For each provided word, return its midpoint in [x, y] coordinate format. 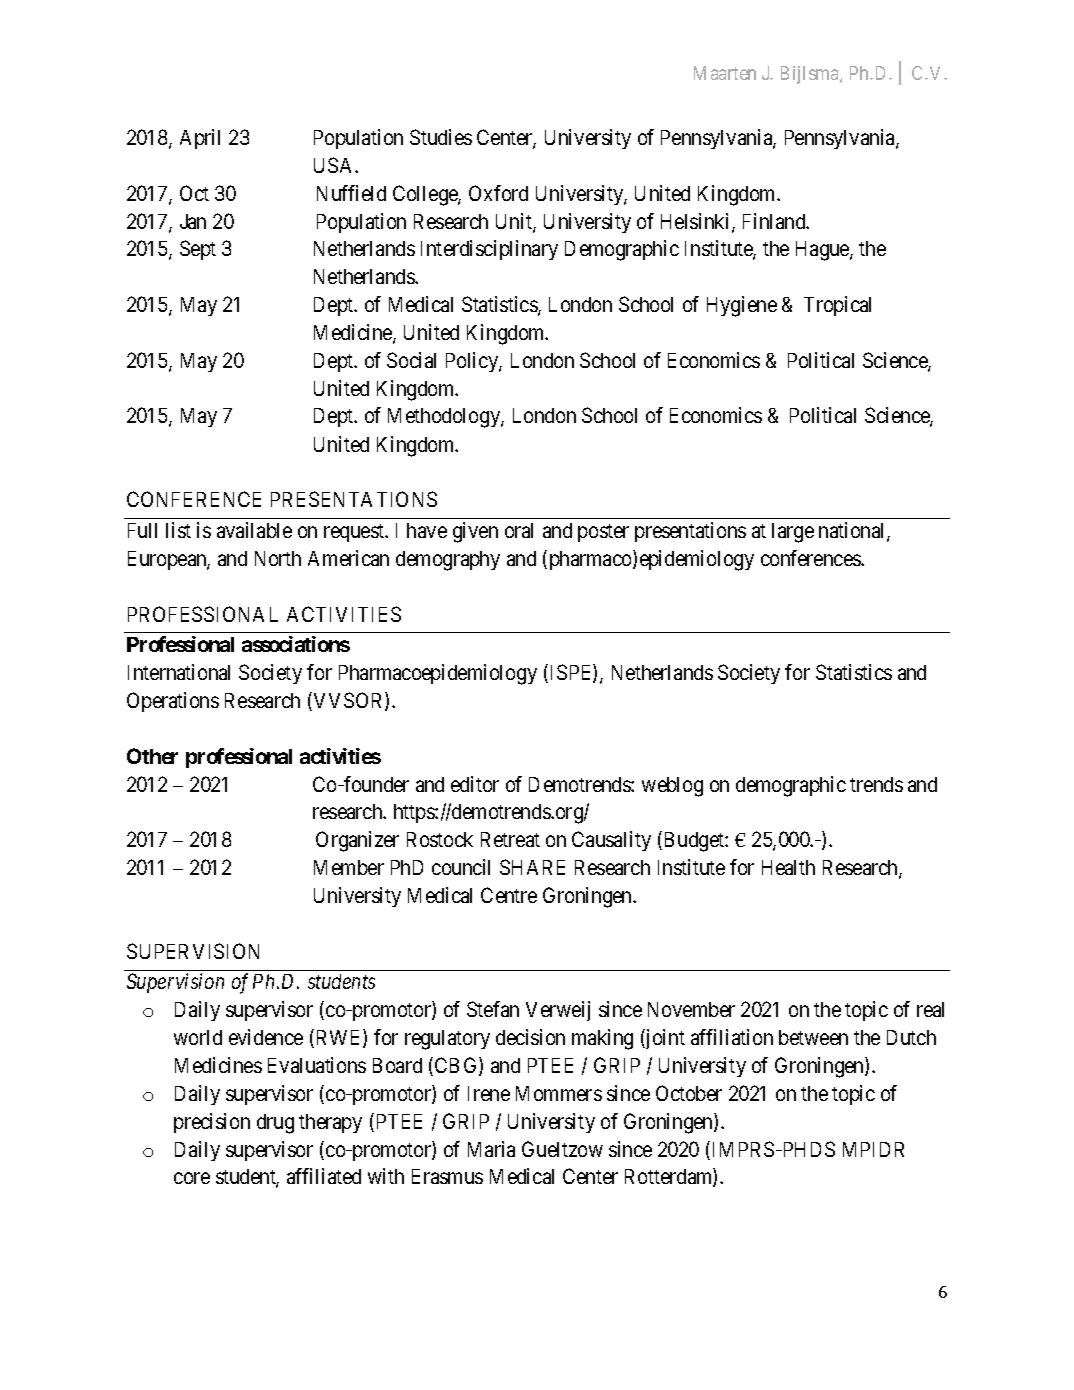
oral [519, 530]
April [200, 139]
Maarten [725, 73]
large [793, 533]
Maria [491, 1149]
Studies [441, 137]
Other [152, 756]
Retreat [510, 839]
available [254, 530]
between [813, 1037]
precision [212, 1123]
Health [788, 867]
